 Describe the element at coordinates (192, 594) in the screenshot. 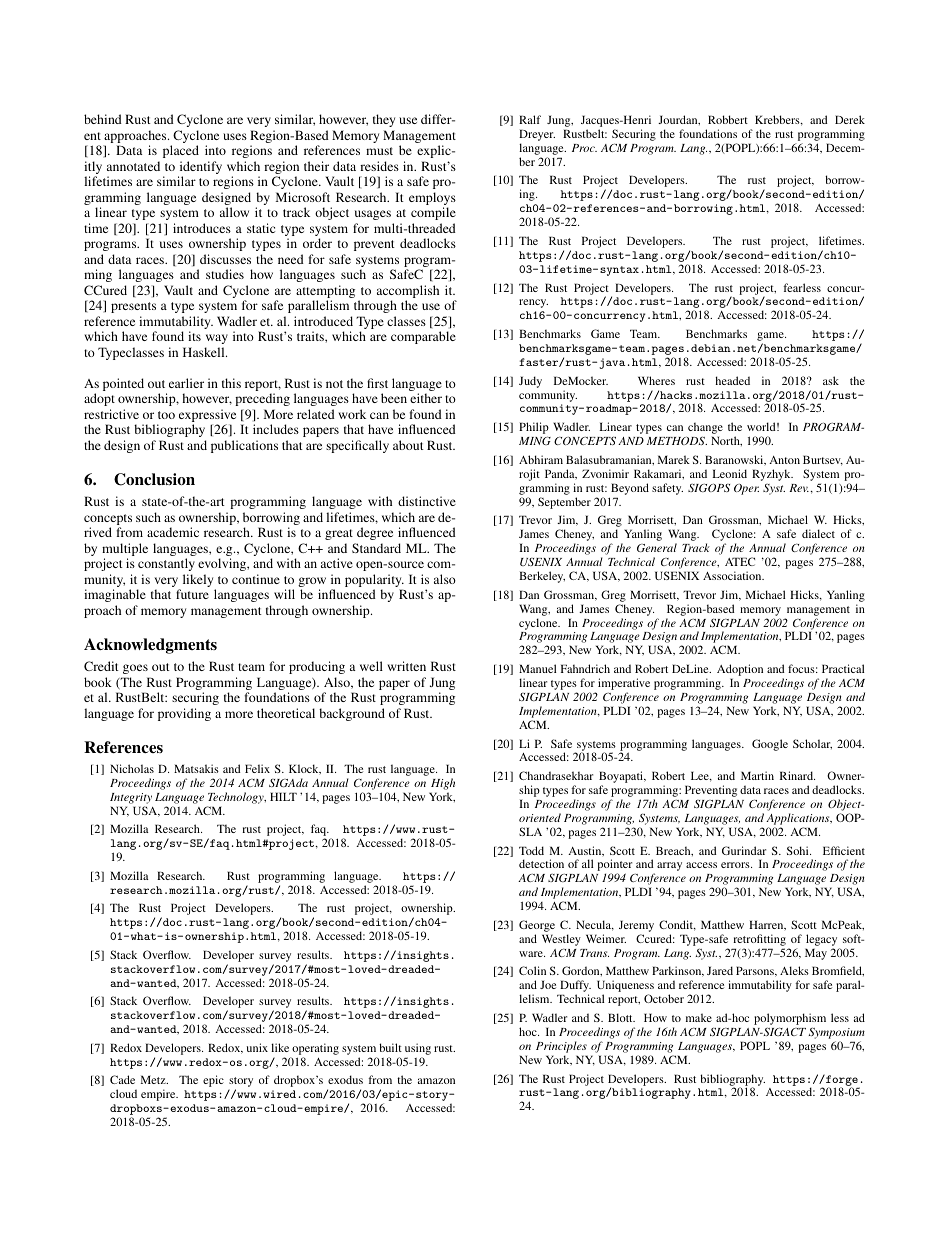

I see `future` at that location.
